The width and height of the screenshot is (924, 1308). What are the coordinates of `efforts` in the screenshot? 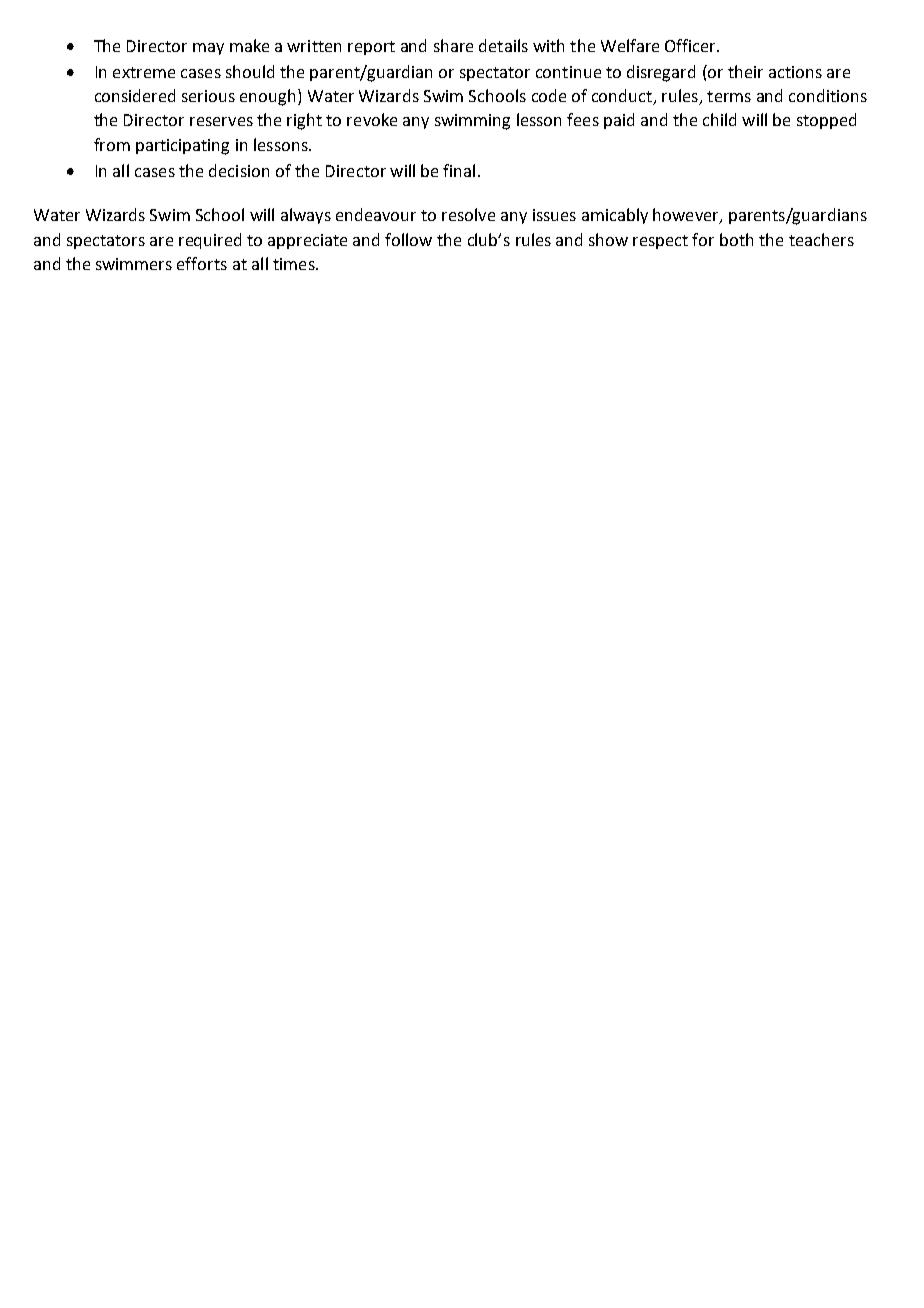 It's located at (202, 263).
